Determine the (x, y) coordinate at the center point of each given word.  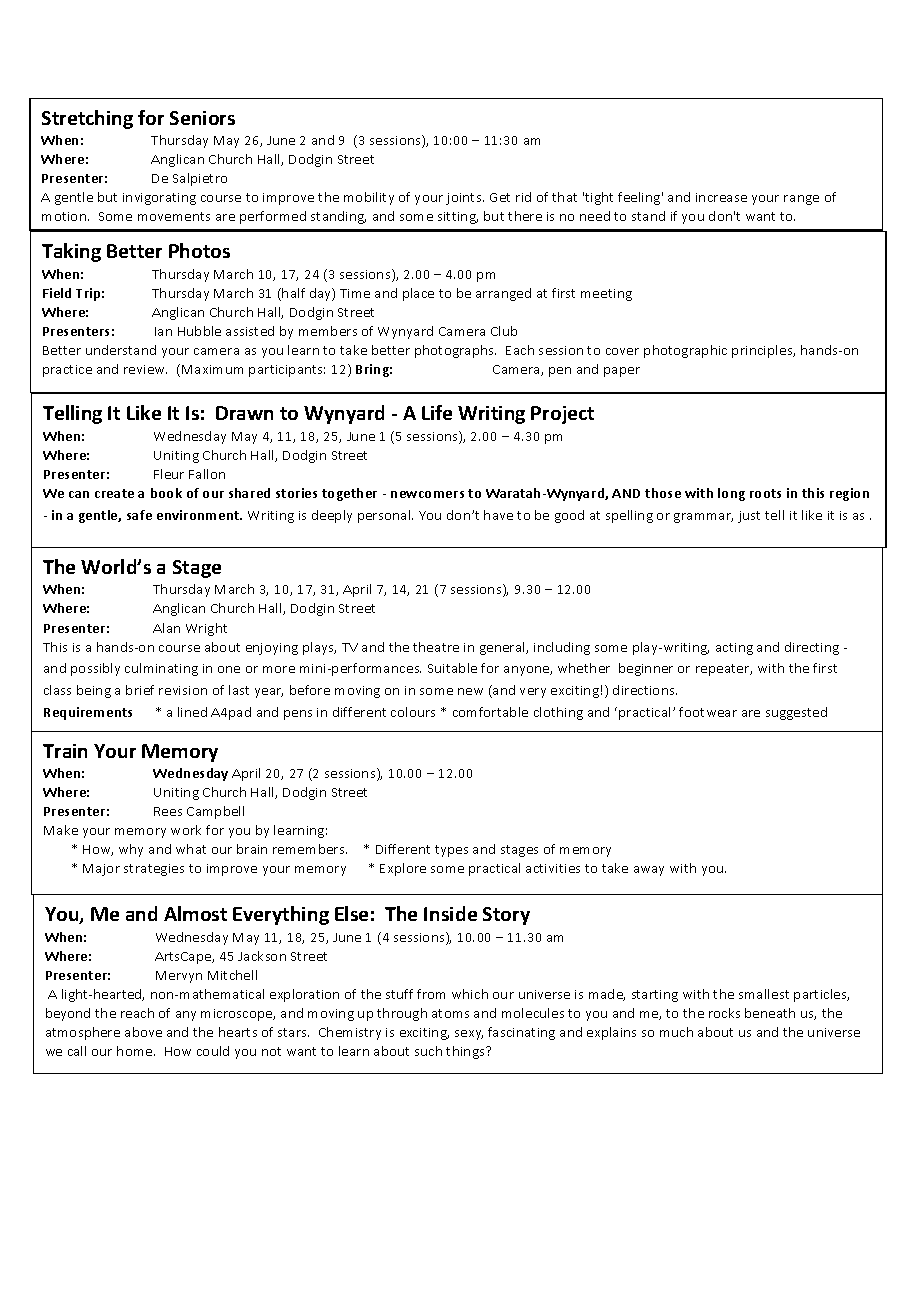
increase (721, 197)
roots (765, 493)
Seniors (202, 118)
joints (465, 199)
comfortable (490, 712)
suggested (796, 713)
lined (192, 712)
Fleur (169, 474)
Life (437, 412)
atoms (450, 1013)
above (143, 1032)
